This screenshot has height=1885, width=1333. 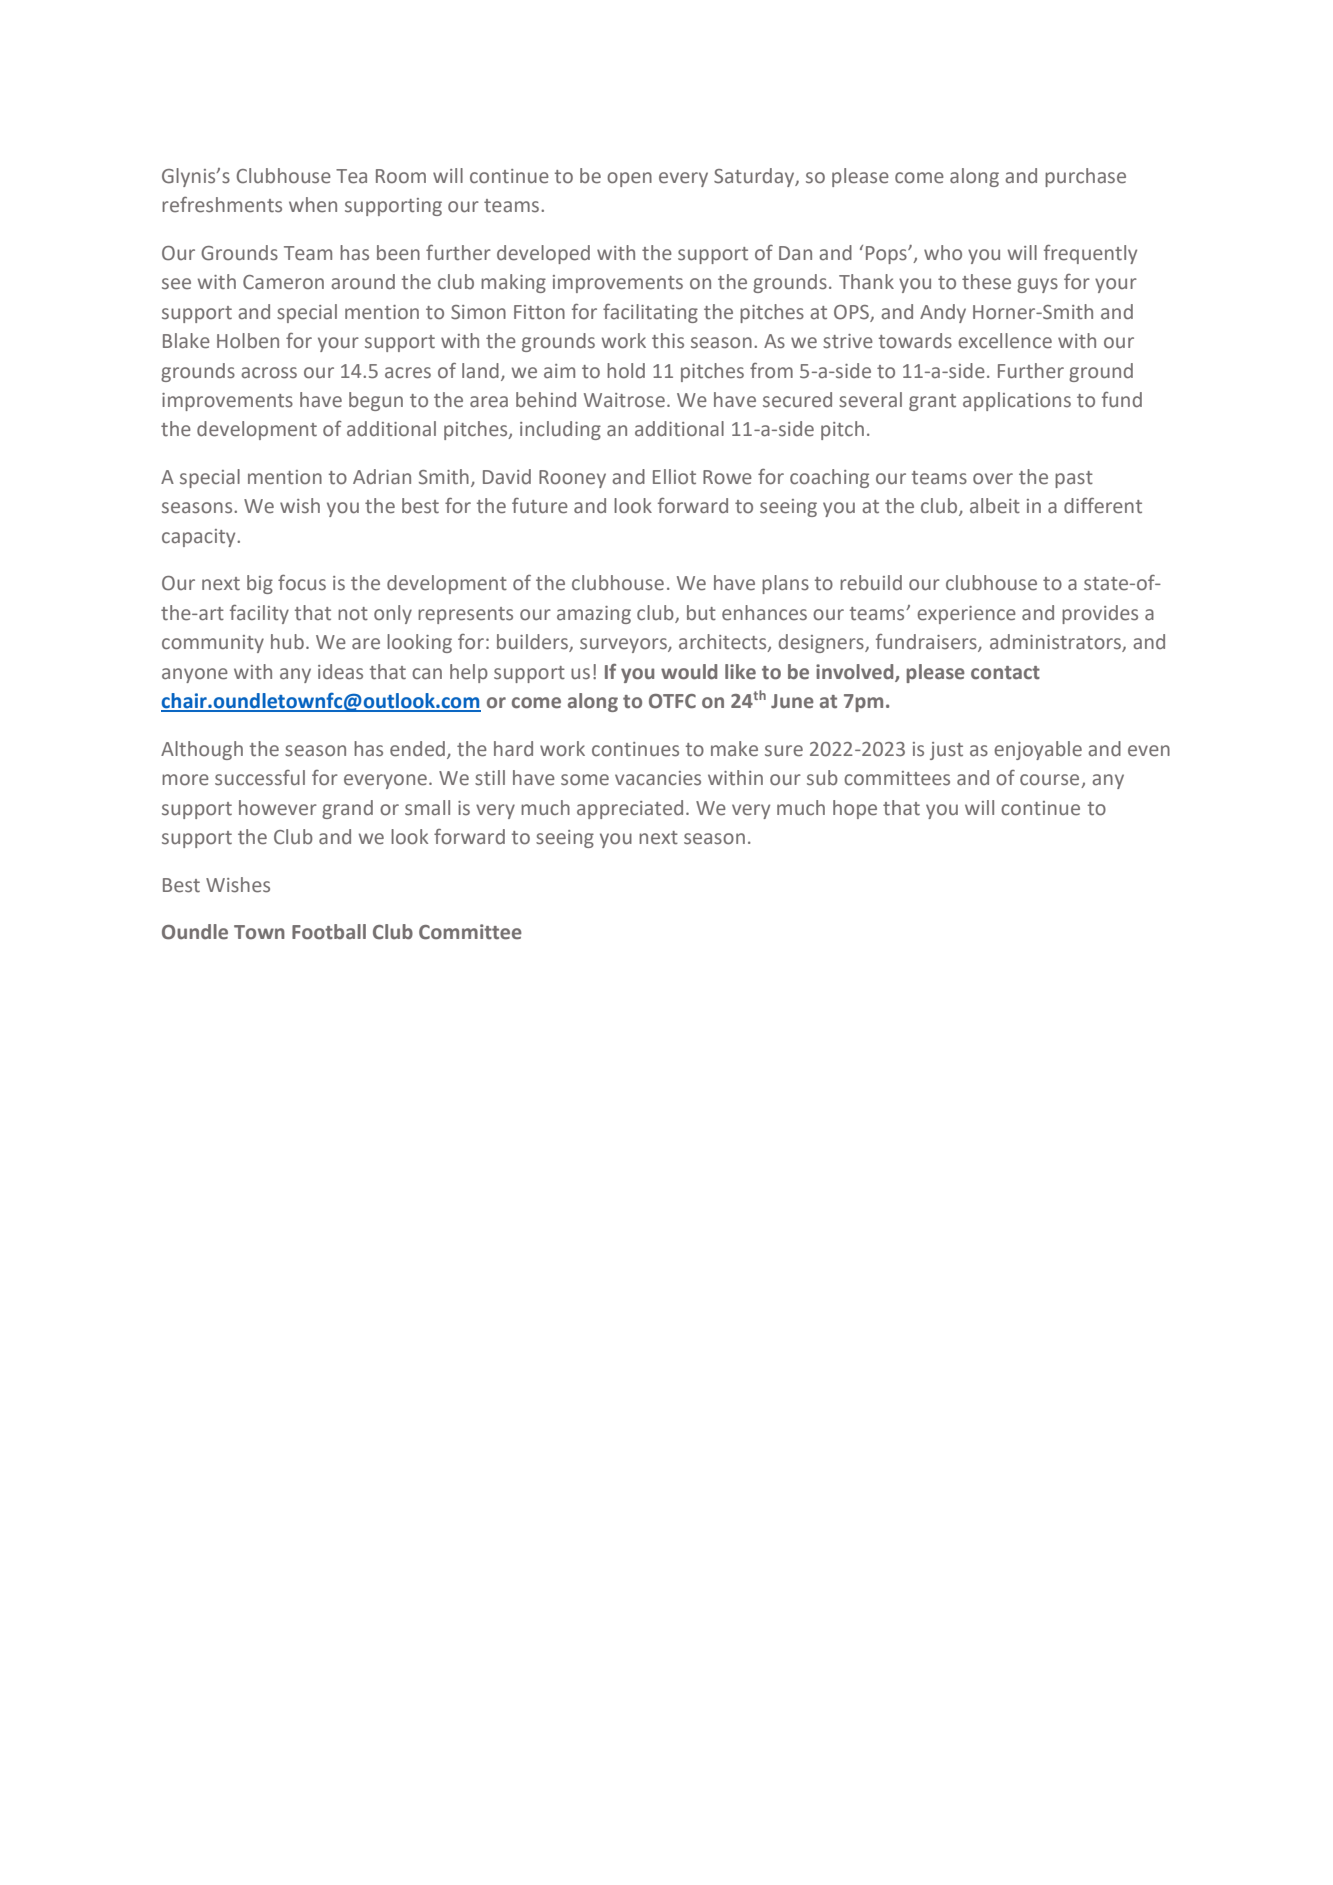 What do you see at coordinates (668, 341) in the screenshot?
I see `this` at bounding box center [668, 341].
